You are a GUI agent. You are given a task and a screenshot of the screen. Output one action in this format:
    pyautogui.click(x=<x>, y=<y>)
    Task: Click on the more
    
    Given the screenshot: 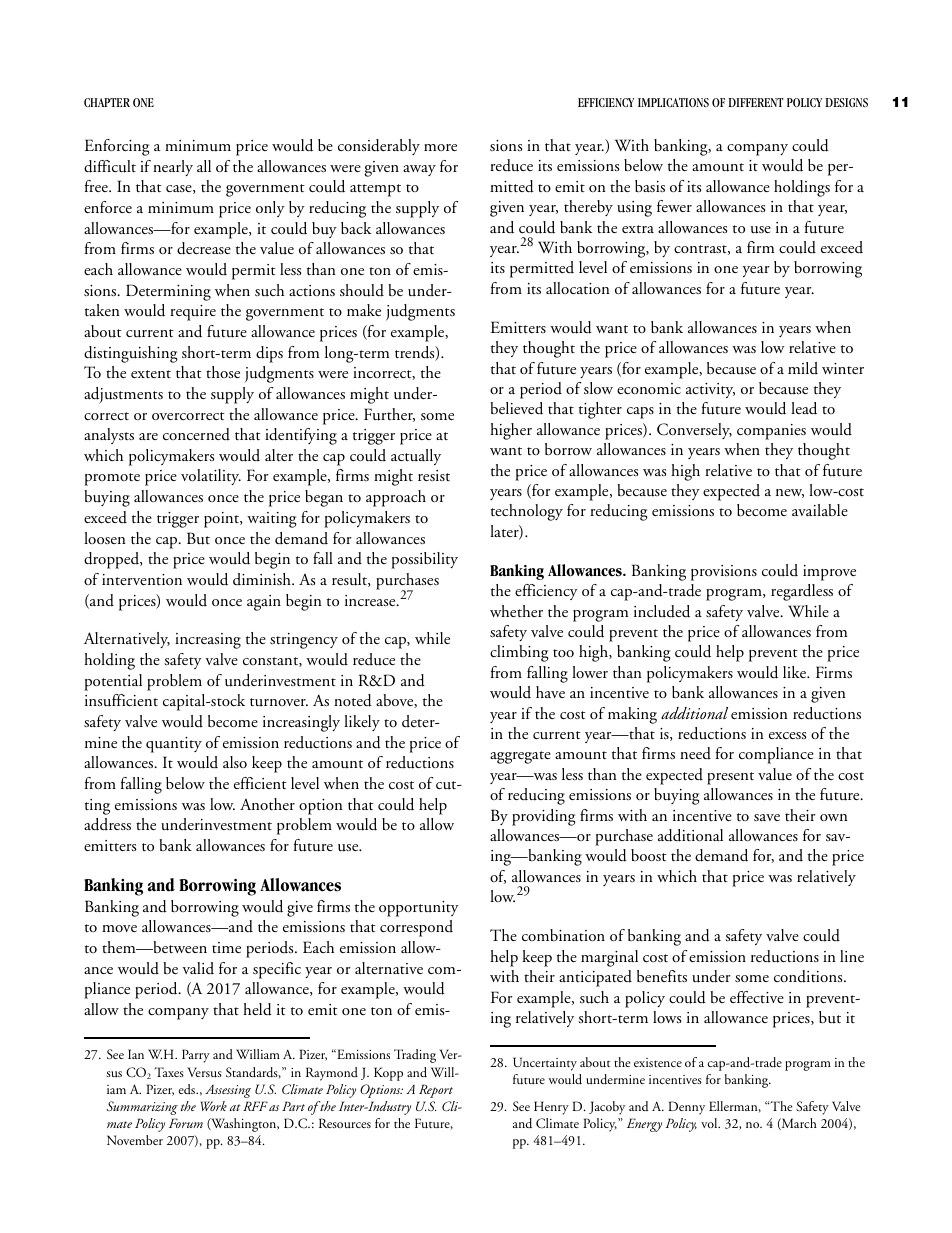 What is the action you would take?
    pyautogui.click(x=440, y=147)
